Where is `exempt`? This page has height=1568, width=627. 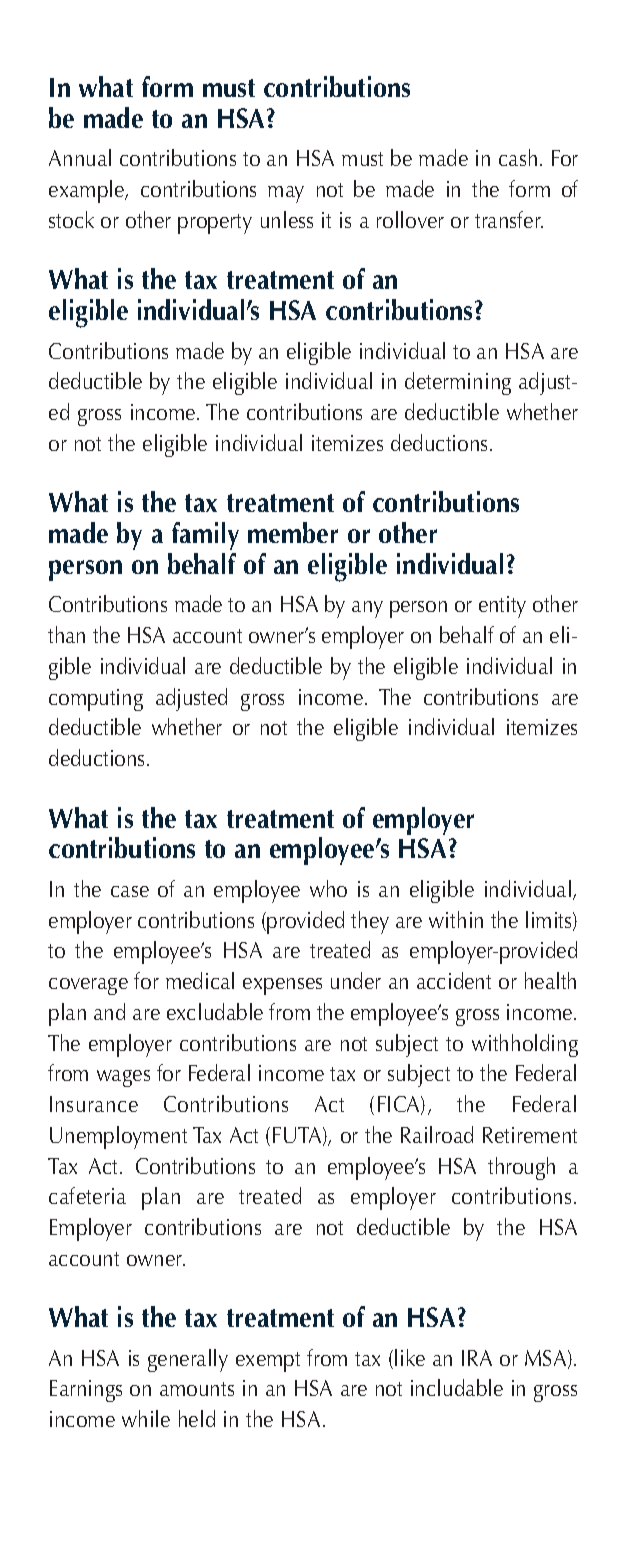
exempt is located at coordinates (268, 1362).
